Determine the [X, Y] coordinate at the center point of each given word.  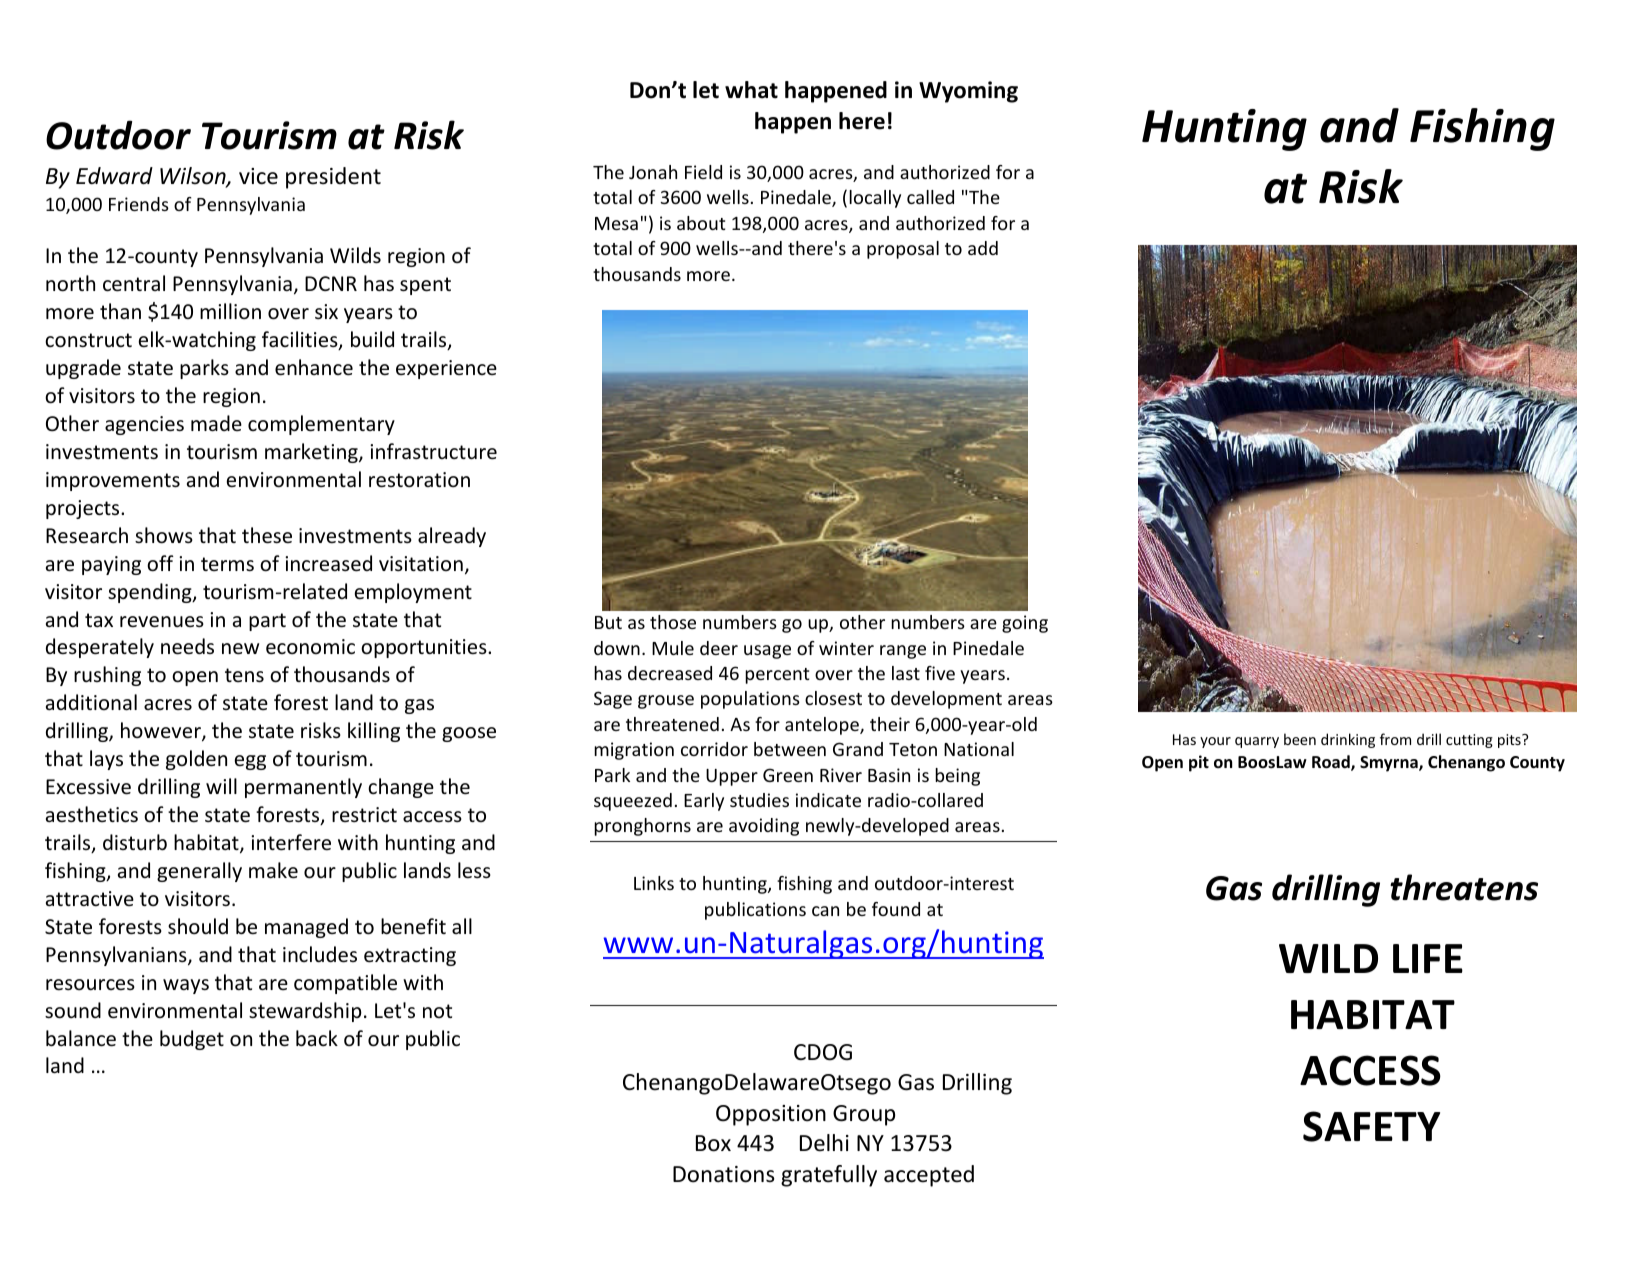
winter [846, 648]
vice [258, 176]
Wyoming [968, 92]
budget [192, 1040]
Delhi [824, 1143]
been [1300, 739]
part [267, 622]
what [751, 90]
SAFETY [1371, 1126]
